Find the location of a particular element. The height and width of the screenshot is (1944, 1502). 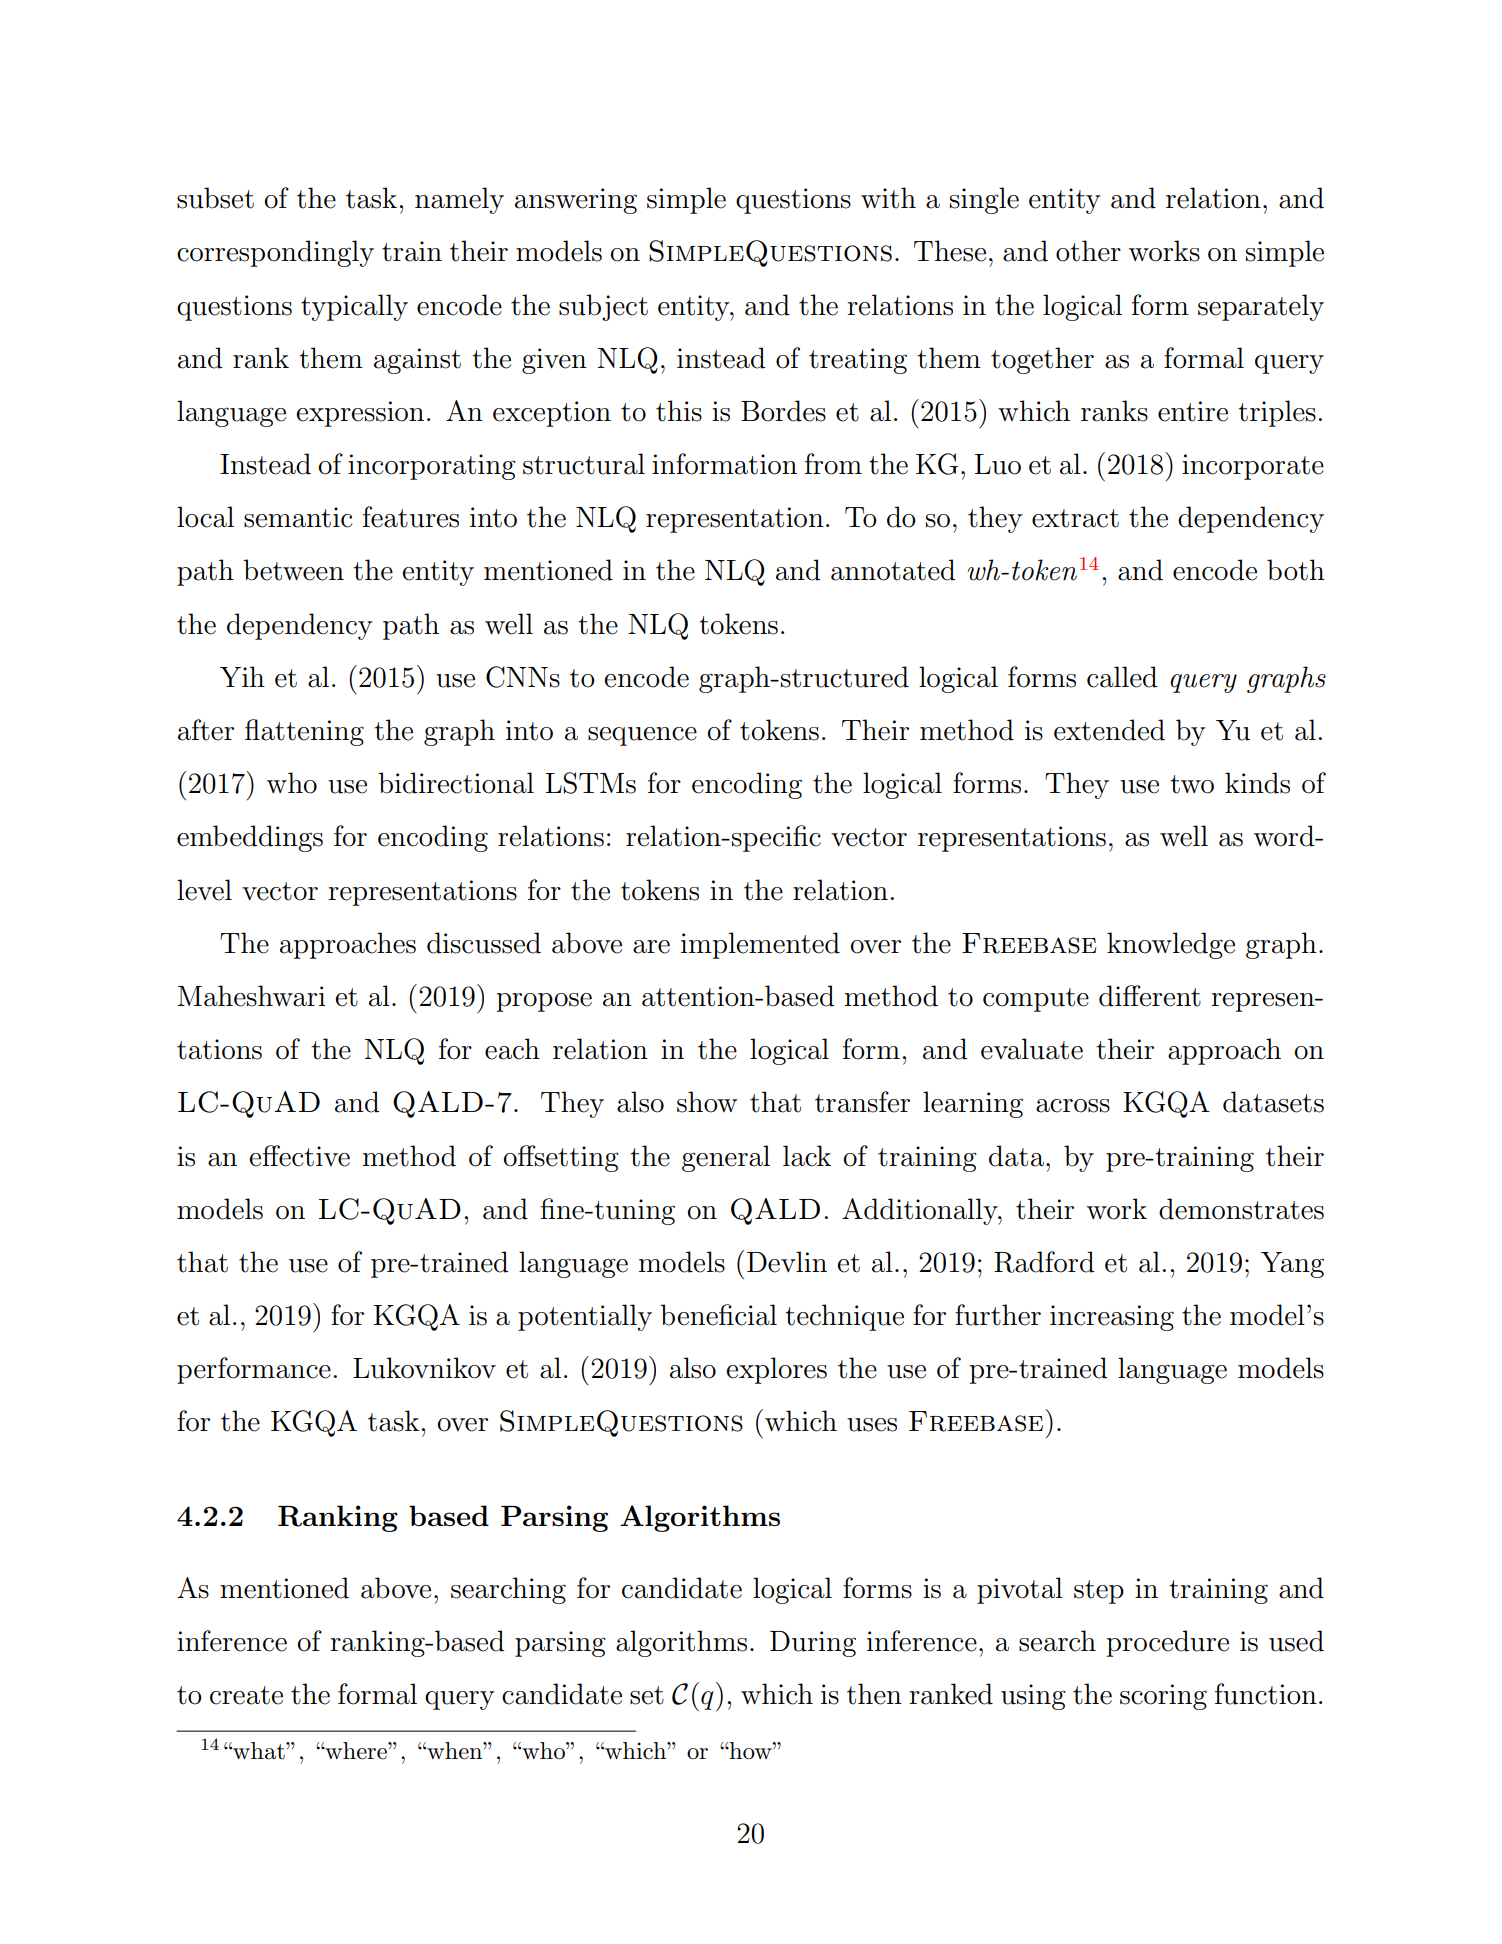

extended is located at coordinates (1109, 730).
